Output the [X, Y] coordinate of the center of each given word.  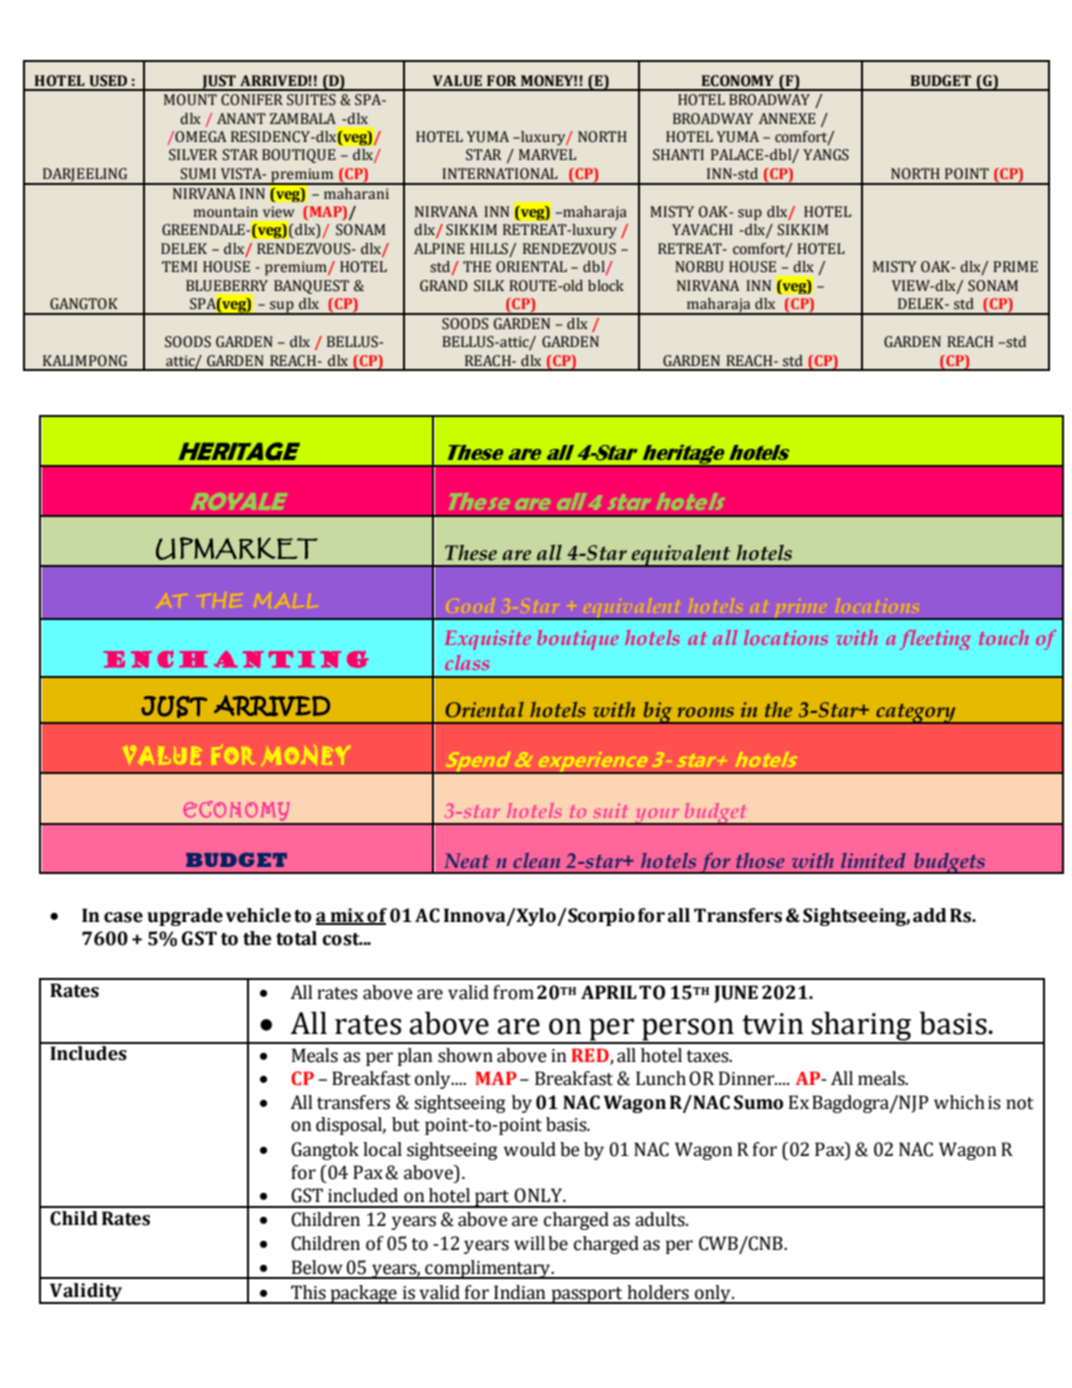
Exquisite [488, 640]
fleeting [935, 640]
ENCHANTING [236, 659]
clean [536, 860]
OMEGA [199, 137]
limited [873, 860]
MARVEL [547, 154]
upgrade [185, 917]
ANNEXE [787, 118]
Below [317, 1267]
